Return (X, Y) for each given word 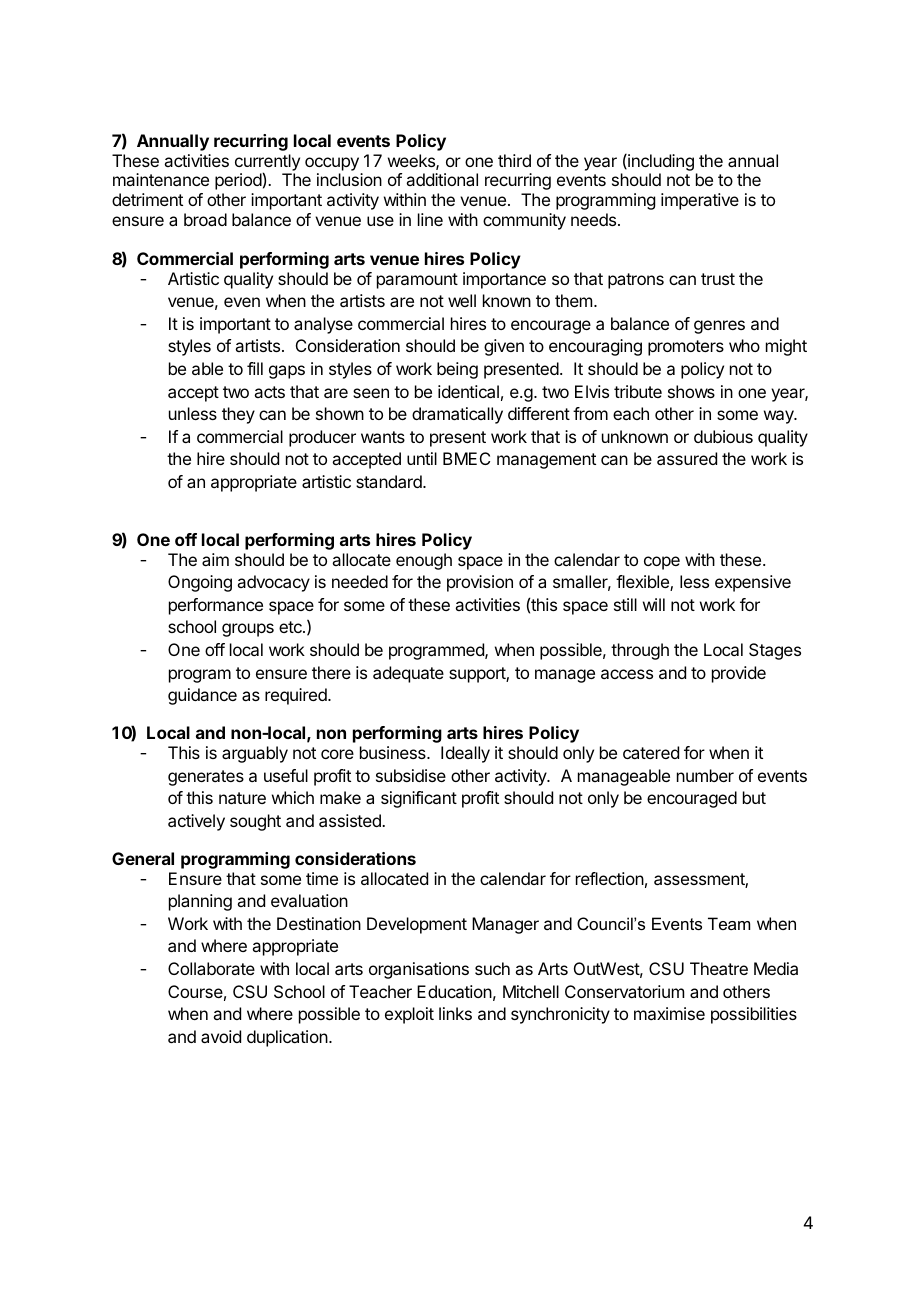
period (238, 181)
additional (442, 179)
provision (480, 583)
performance (216, 606)
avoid (221, 1036)
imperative (700, 201)
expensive (753, 583)
